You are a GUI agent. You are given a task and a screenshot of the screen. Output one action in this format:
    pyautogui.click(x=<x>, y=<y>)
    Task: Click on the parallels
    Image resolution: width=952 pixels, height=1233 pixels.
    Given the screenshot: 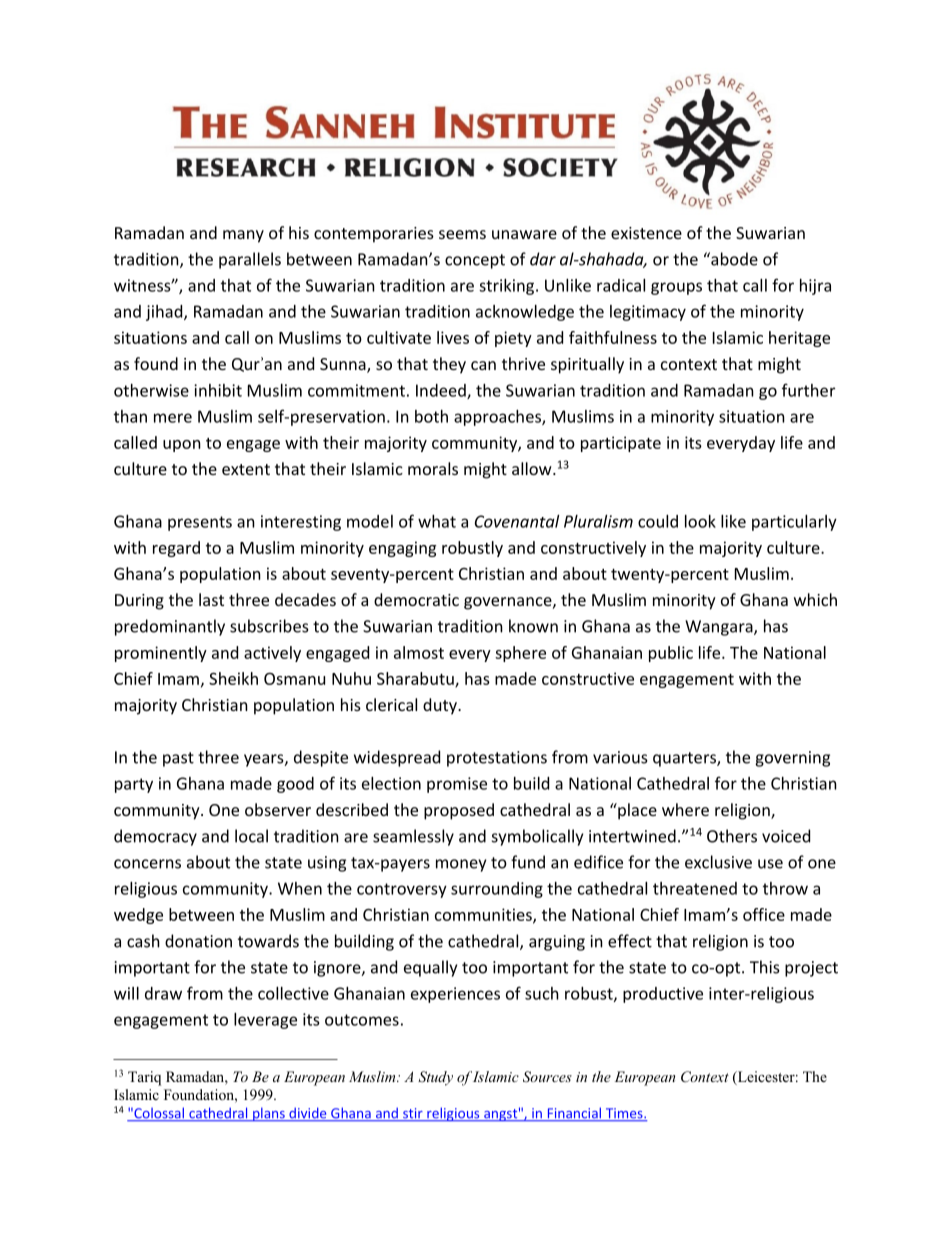 What is the action you would take?
    pyautogui.click(x=250, y=260)
